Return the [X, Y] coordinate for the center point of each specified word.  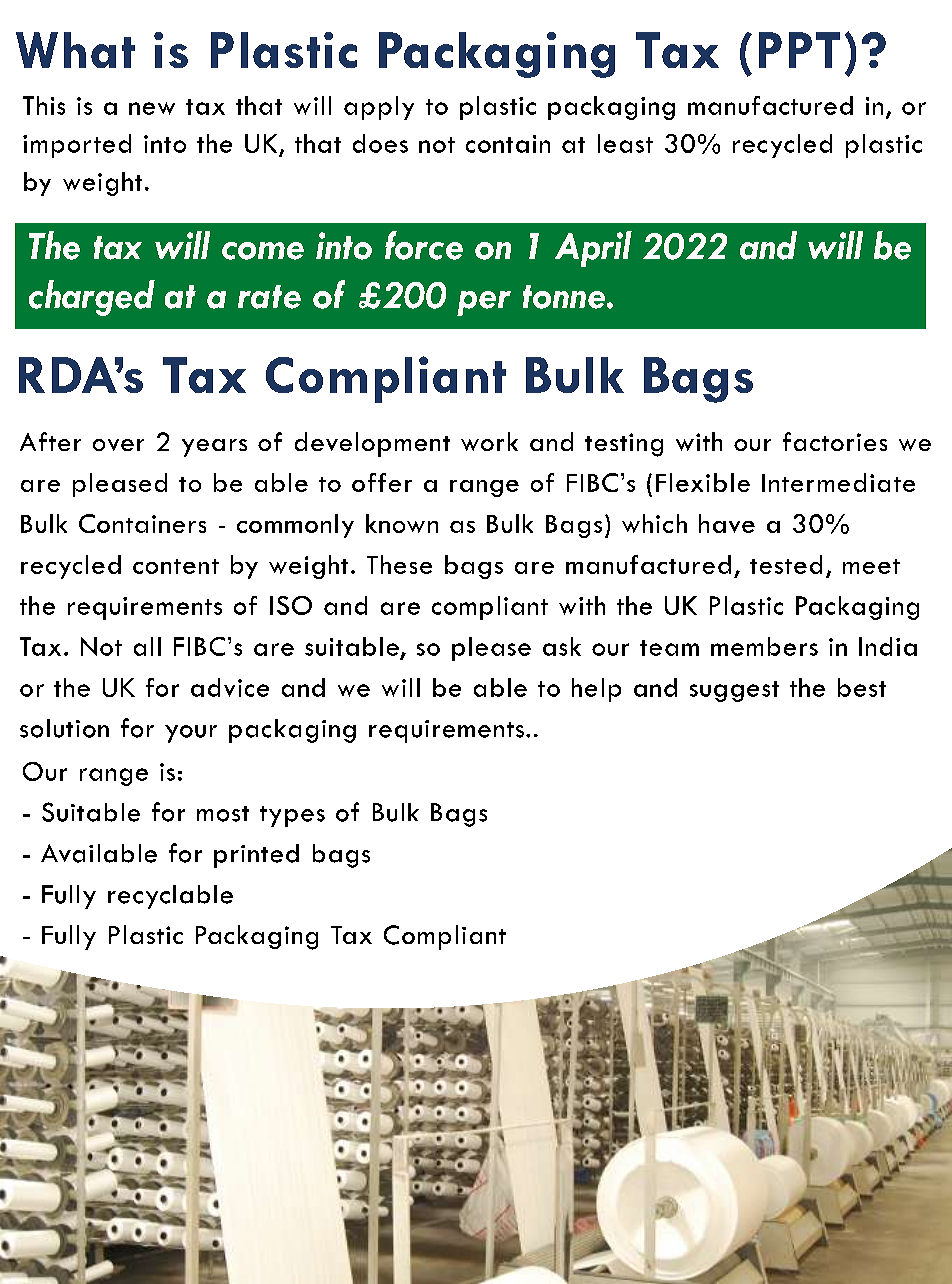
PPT [799, 50]
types [292, 816]
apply [379, 108]
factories [835, 441]
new [152, 108]
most [223, 814]
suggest [734, 691]
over [118, 445]
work [489, 441]
